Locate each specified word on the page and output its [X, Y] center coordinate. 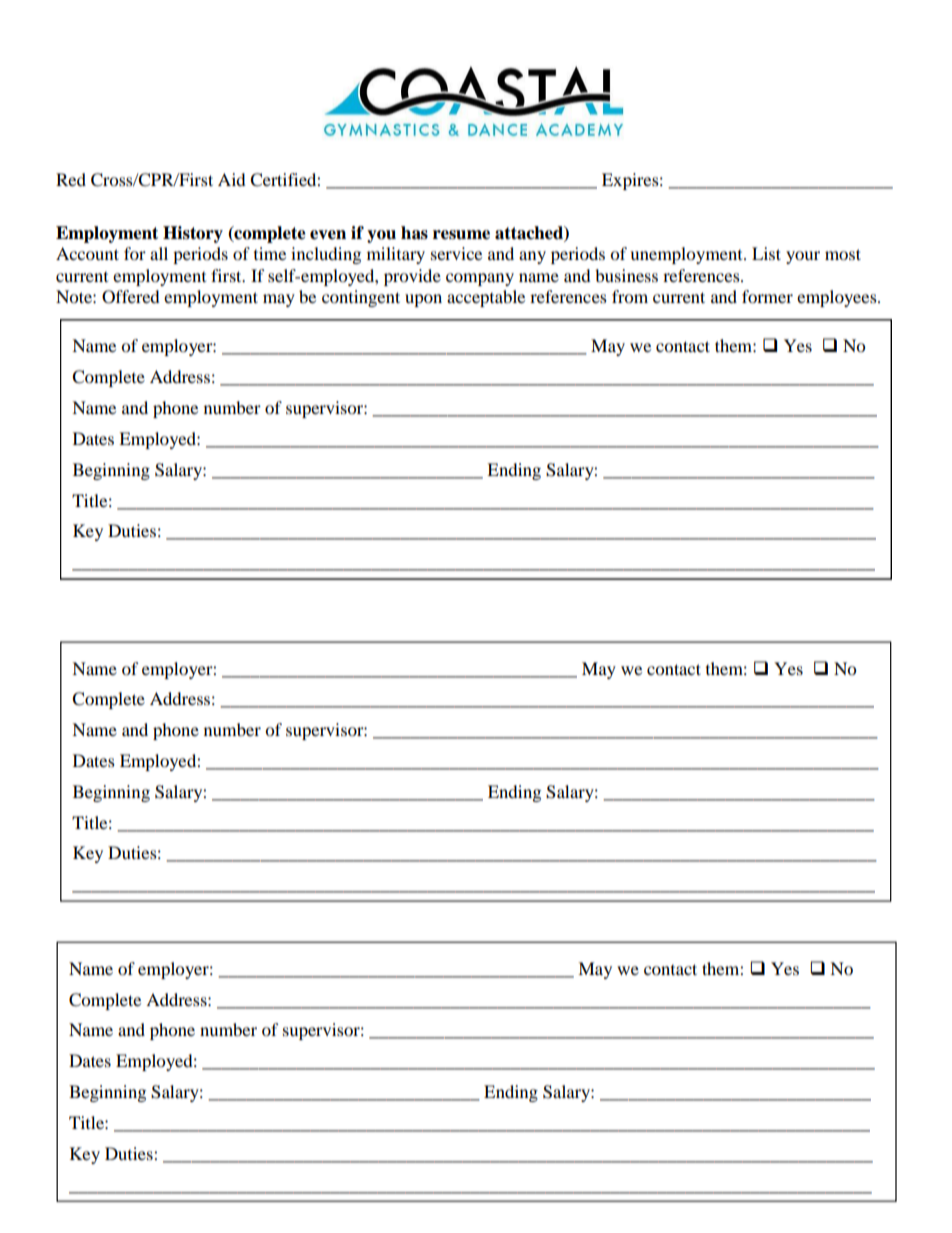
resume [461, 235]
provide [412, 277]
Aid [232, 179]
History [193, 234]
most [843, 254]
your [803, 257]
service [456, 253]
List [766, 253]
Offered [131, 297]
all [159, 253]
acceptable [486, 298]
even [328, 235]
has [414, 233]
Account [87, 253]
